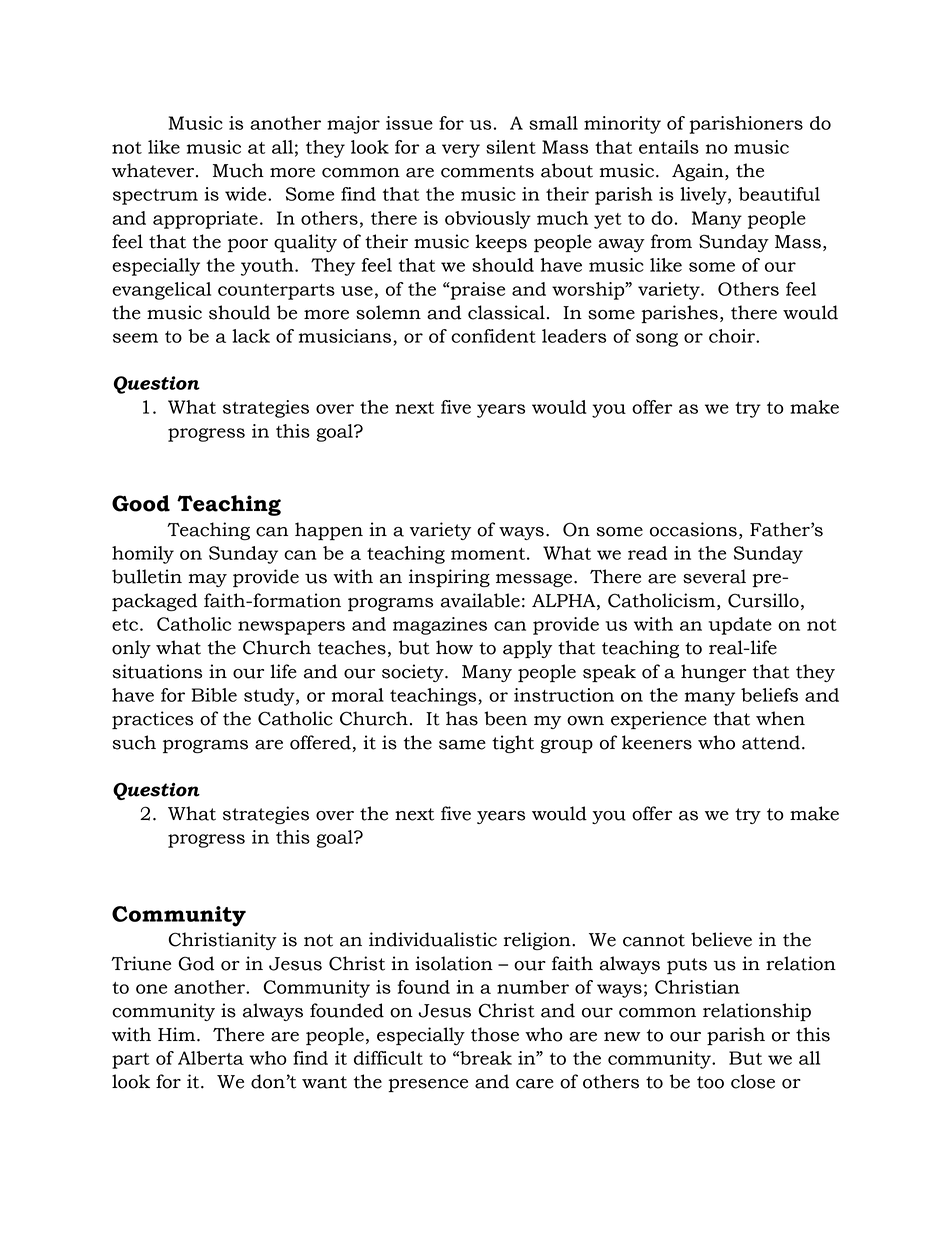  Describe the element at coordinates (247, 194) in the screenshot. I see `wide` at that location.
